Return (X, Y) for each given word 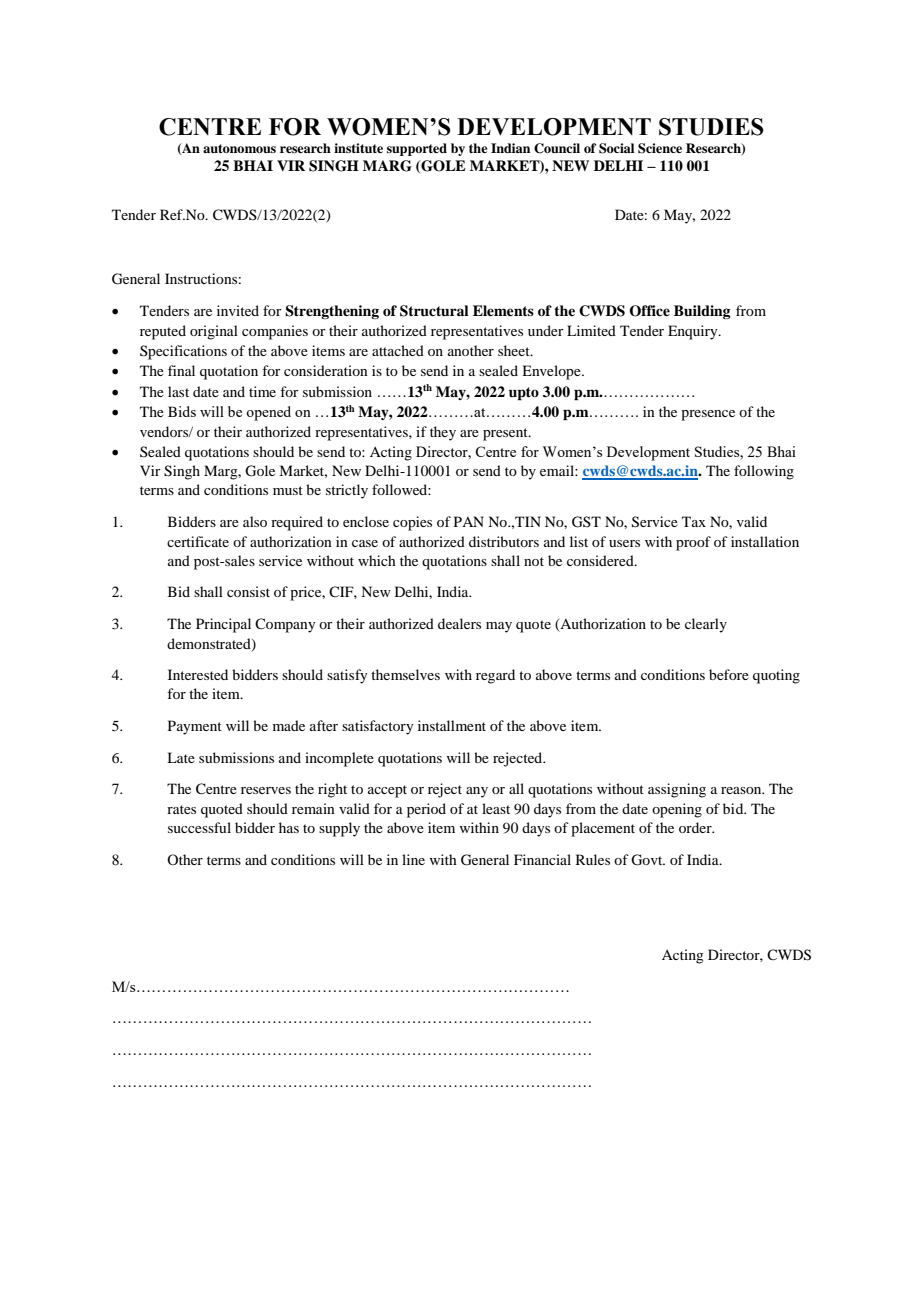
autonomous (239, 148)
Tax (694, 521)
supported (417, 149)
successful (199, 827)
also (255, 521)
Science (660, 148)
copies (412, 523)
